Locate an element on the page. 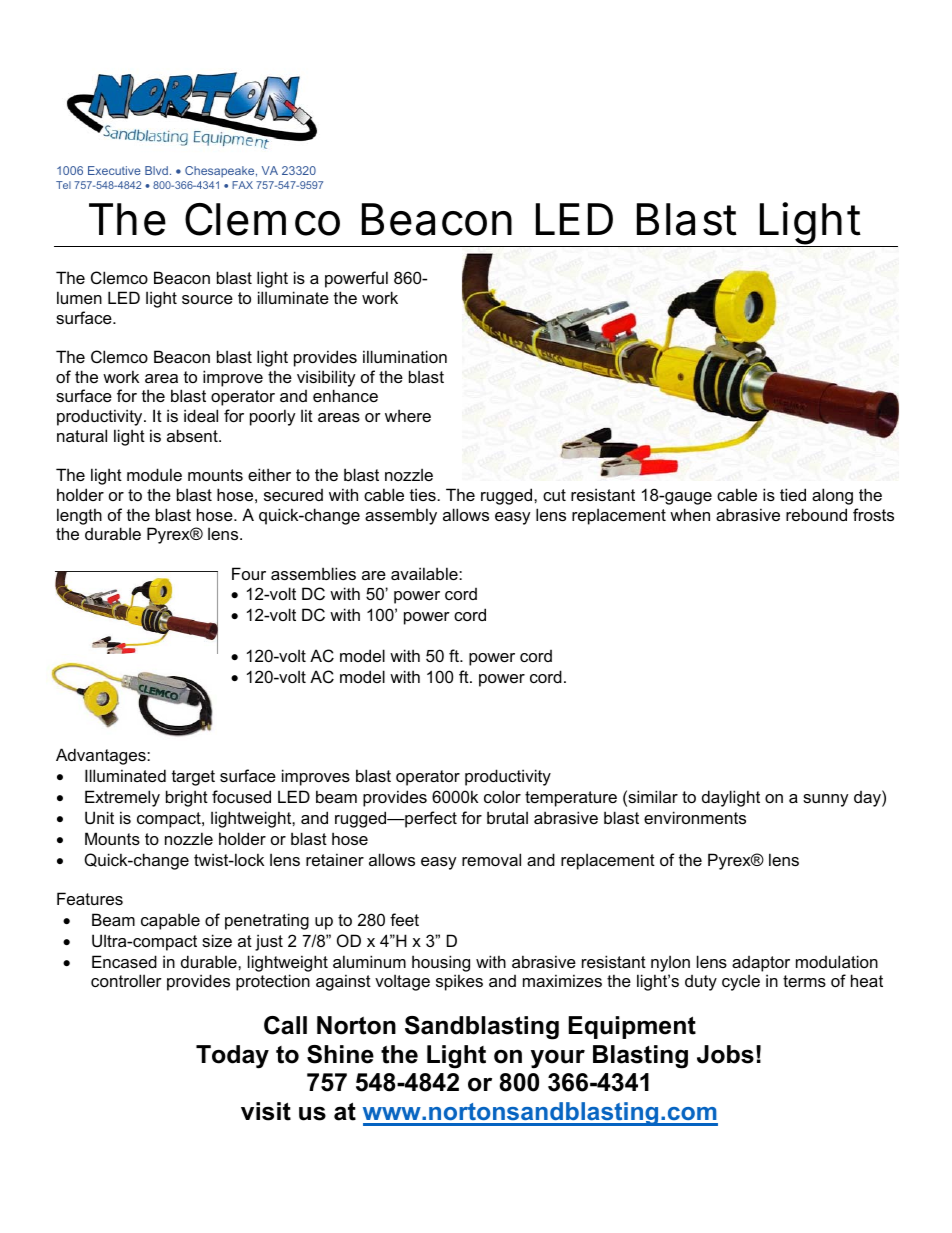 This page has width=952, height=1233. illumination is located at coordinates (405, 356).
